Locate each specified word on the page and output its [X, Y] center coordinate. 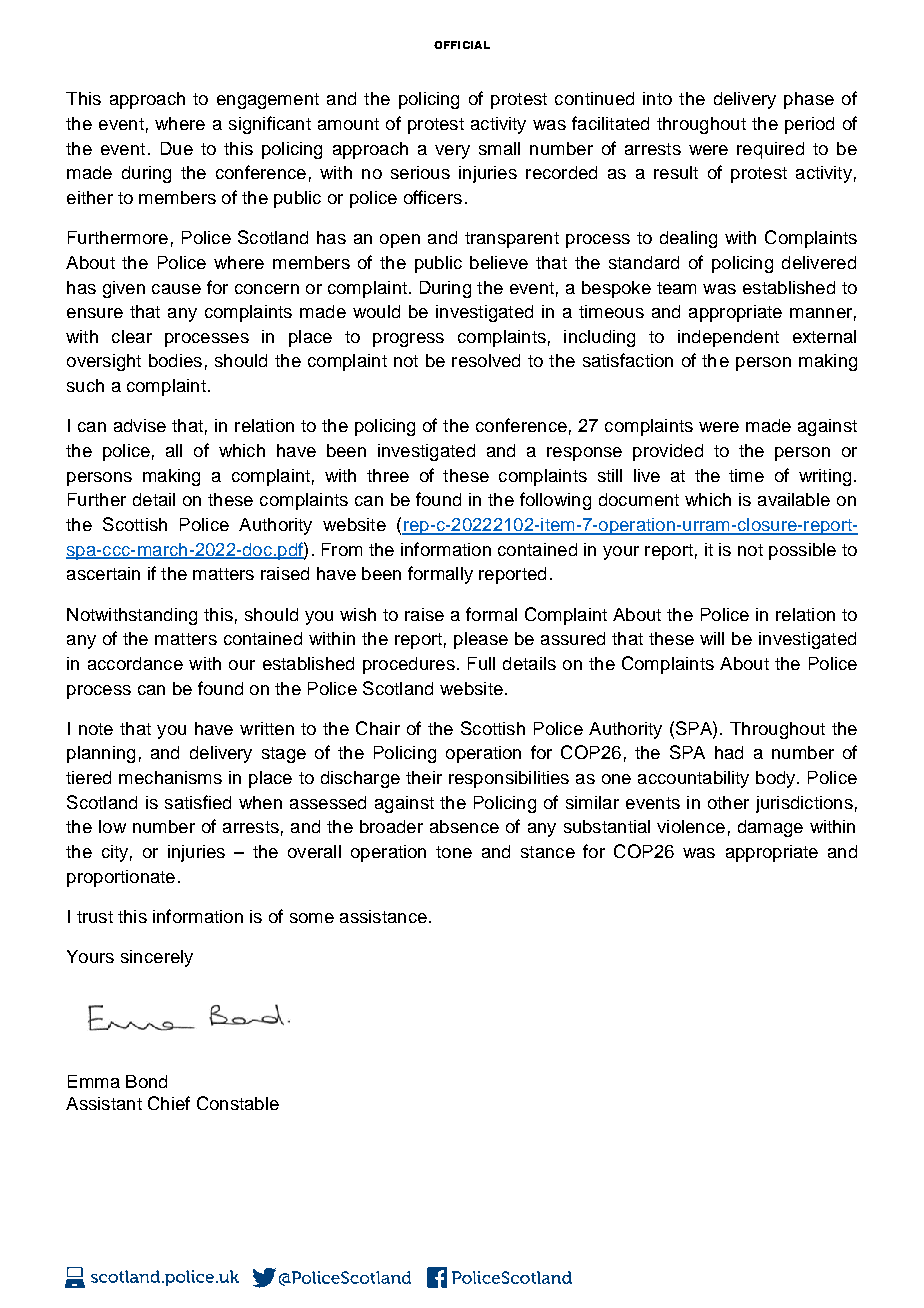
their [424, 777]
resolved [486, 360]
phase [809, 100]
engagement [268, 101]
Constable [238, 1103]
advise [140, 425]
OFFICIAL [462, 45]
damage [770, 828]
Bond [146, 1081]
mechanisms [170, 777]
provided [668, 452]
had [729, 752]
